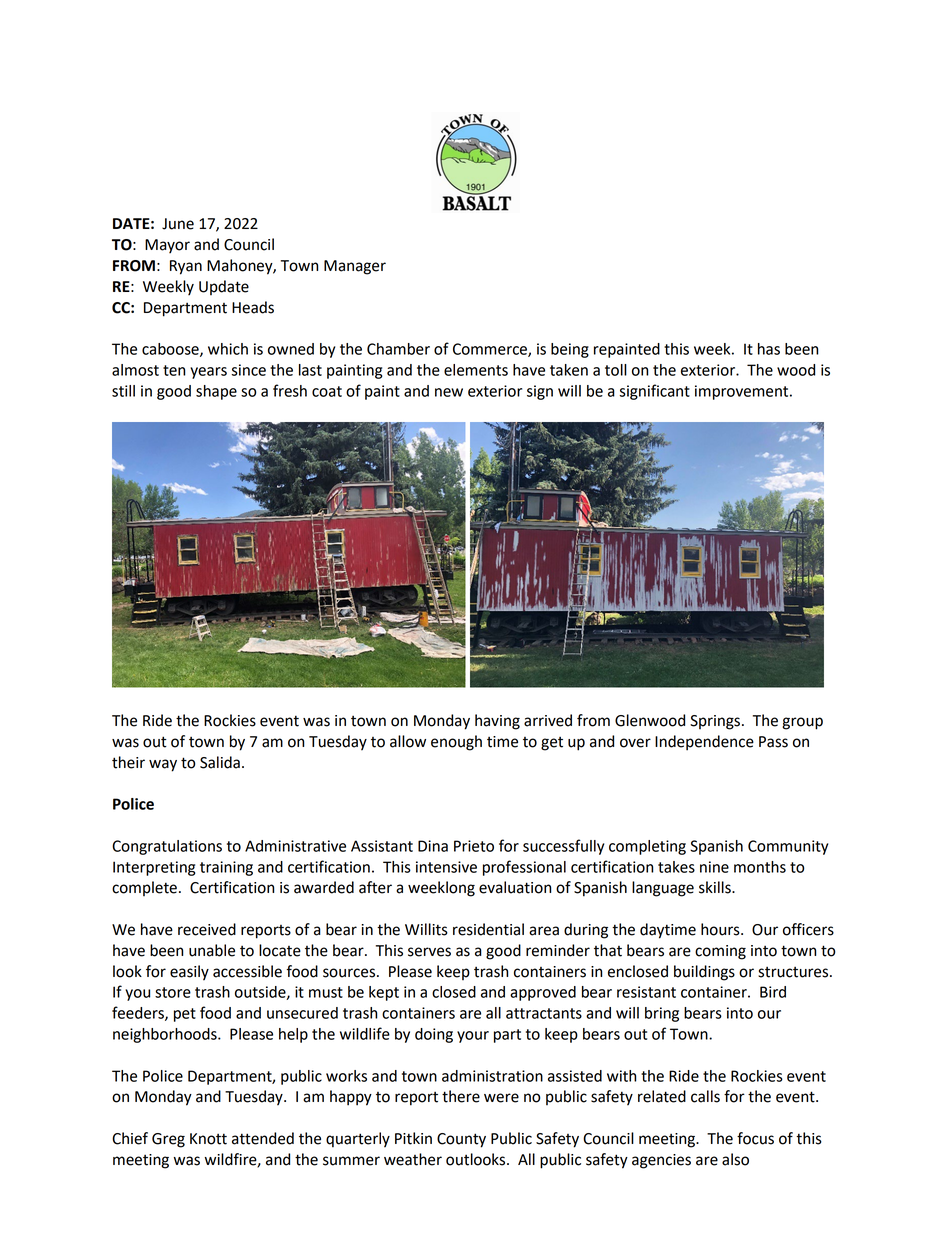  I want to click on Manager, so click(355, 267).
